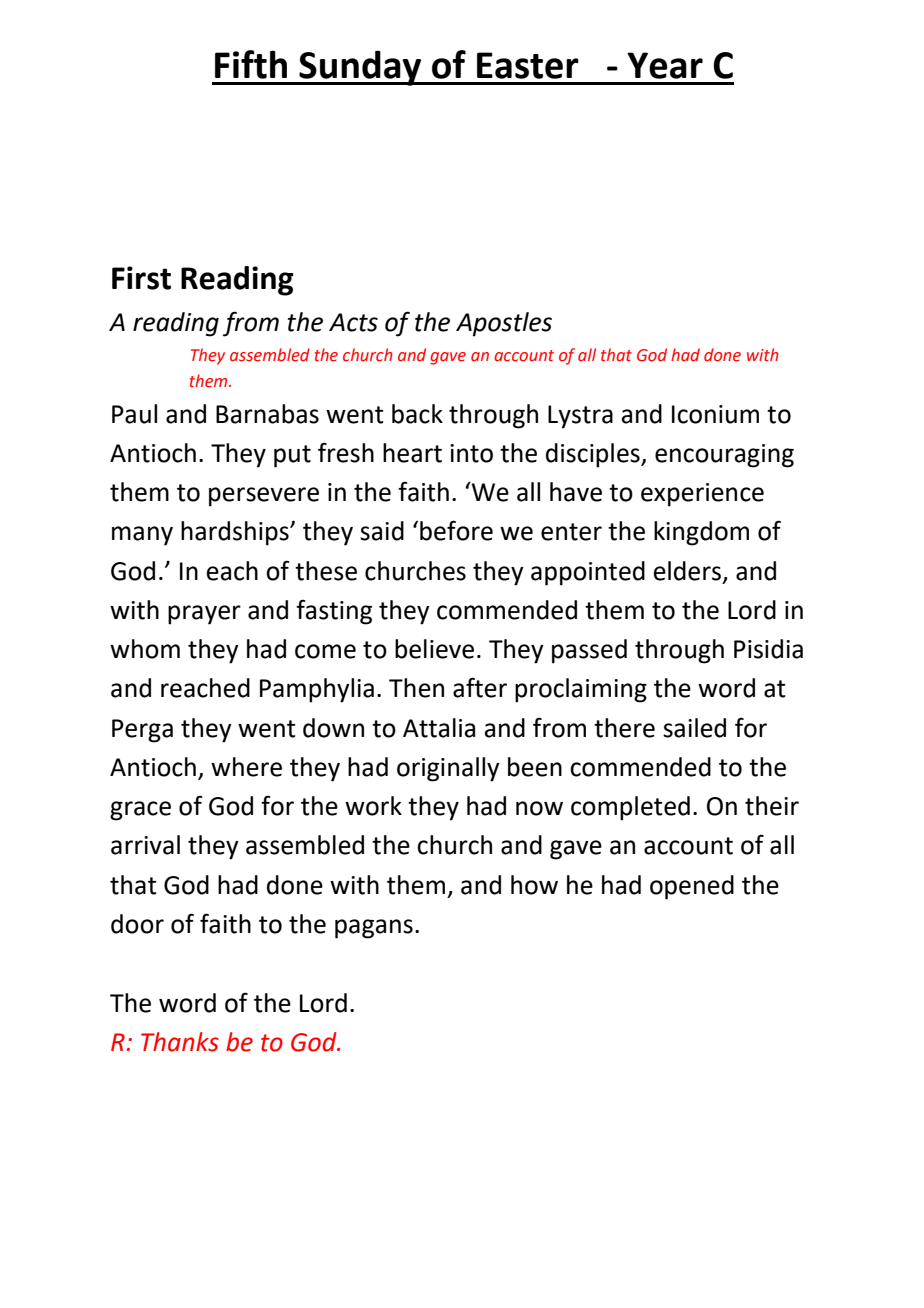 This image has height=1308, width=924. Describe the element at coordinates (504, 324) in the image. I see `Apostles` at that location.
